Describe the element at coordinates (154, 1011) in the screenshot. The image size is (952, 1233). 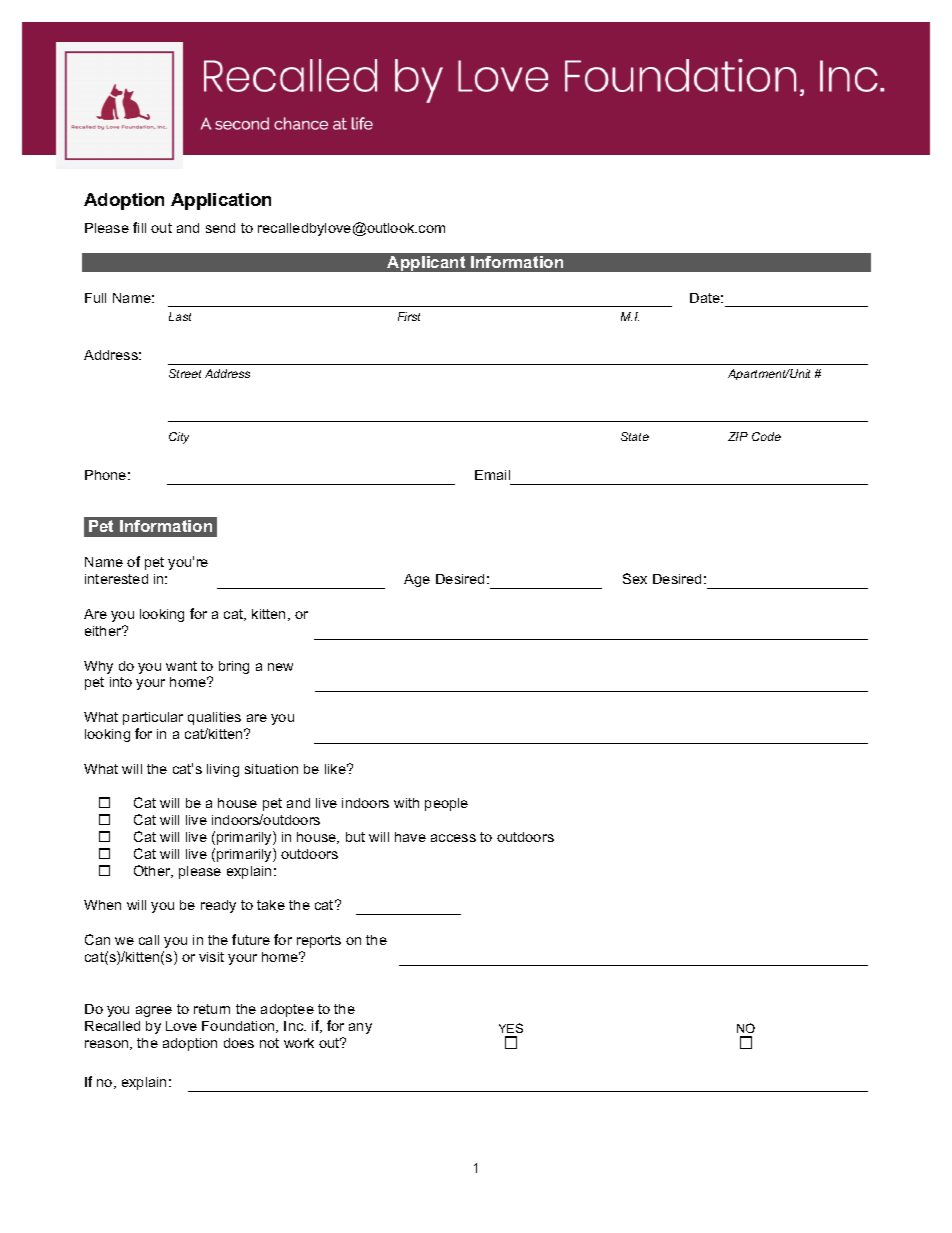
I see `agree` at that location.
